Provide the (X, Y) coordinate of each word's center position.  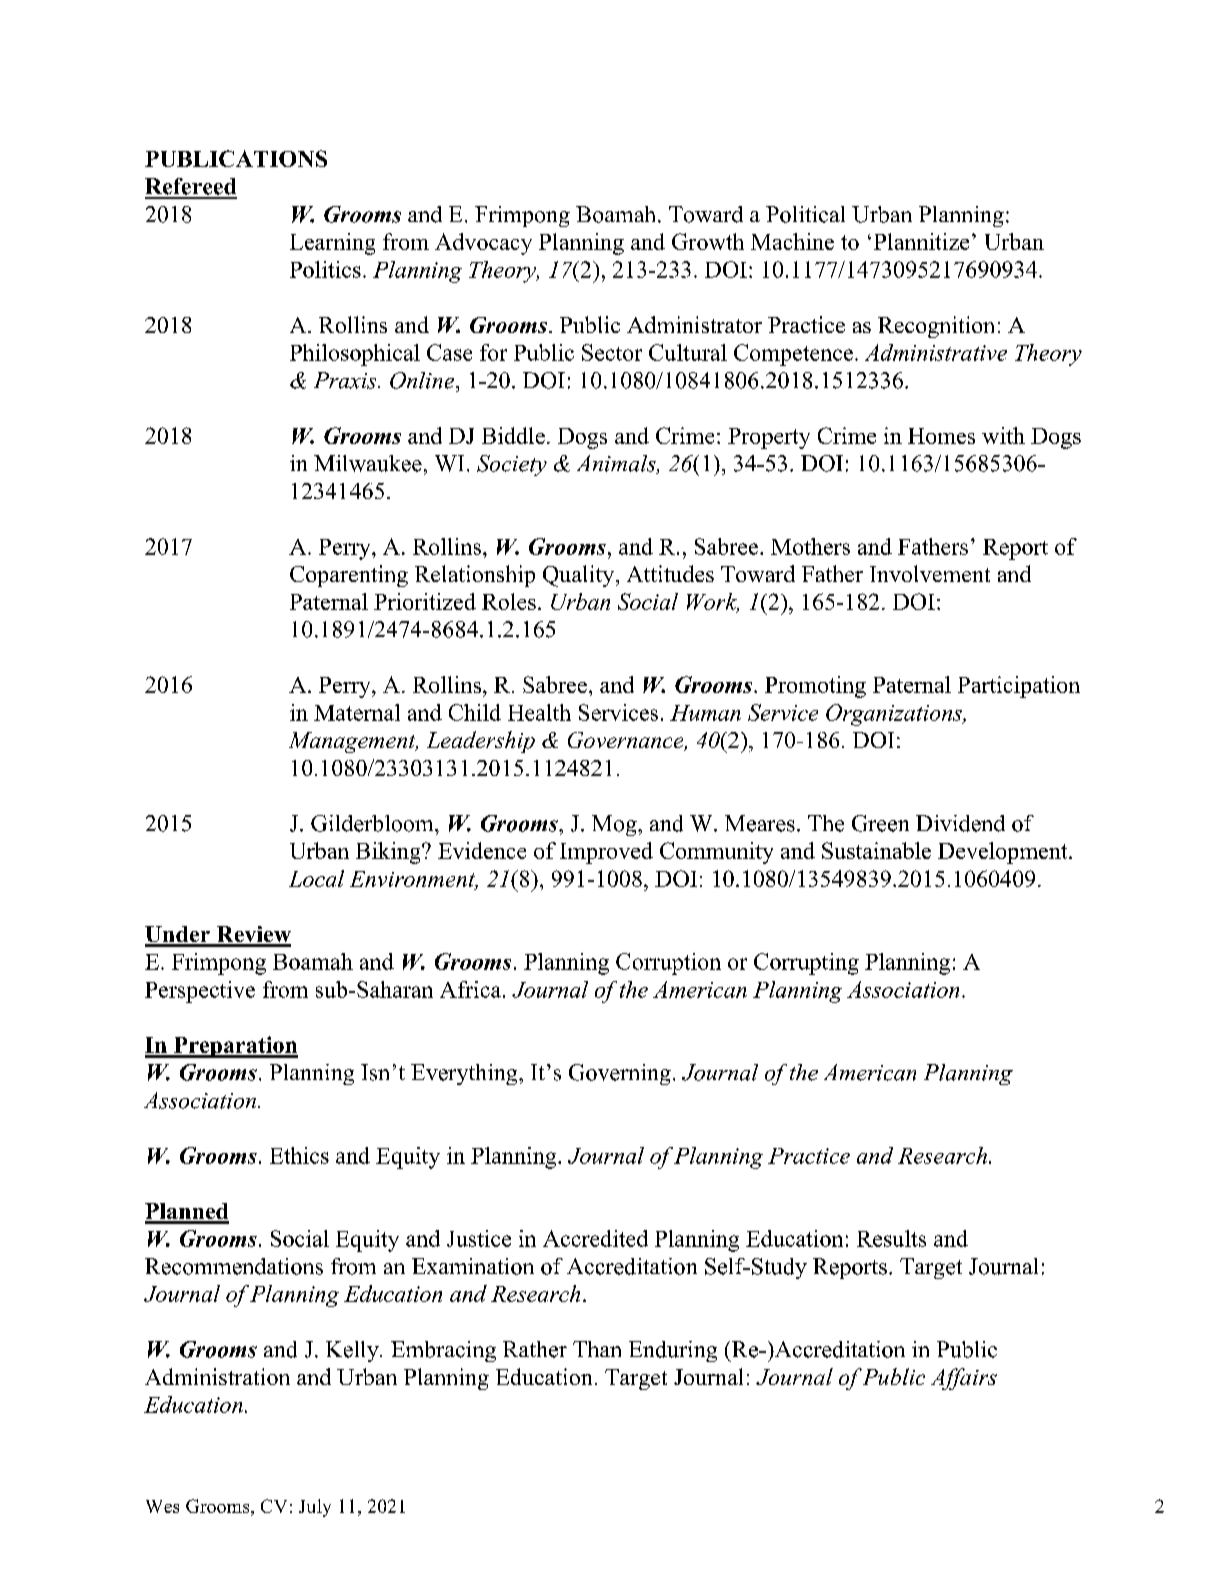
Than (597, 1349)
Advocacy (483, 244)
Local (316, 878)
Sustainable (876, 850)
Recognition (936, 327)
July (315, 1508)
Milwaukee (368, 463)
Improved (606, 853)
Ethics (299, 1155)
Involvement (930, 573)
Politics (325, 269)
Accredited (595, 1238)
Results (891, 1238)
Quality (580, 576)
